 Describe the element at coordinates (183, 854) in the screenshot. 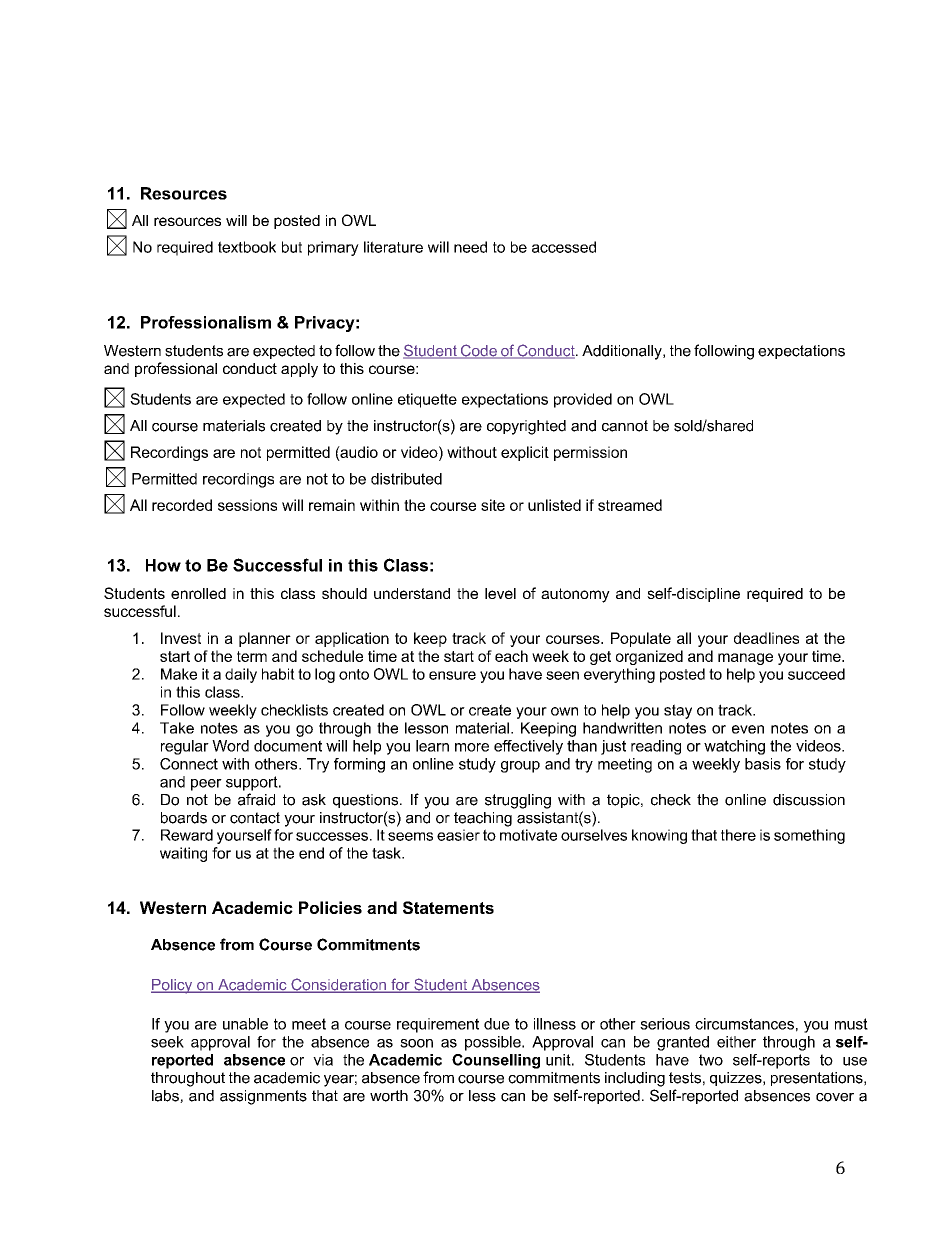

I see `waiting` at that location.
